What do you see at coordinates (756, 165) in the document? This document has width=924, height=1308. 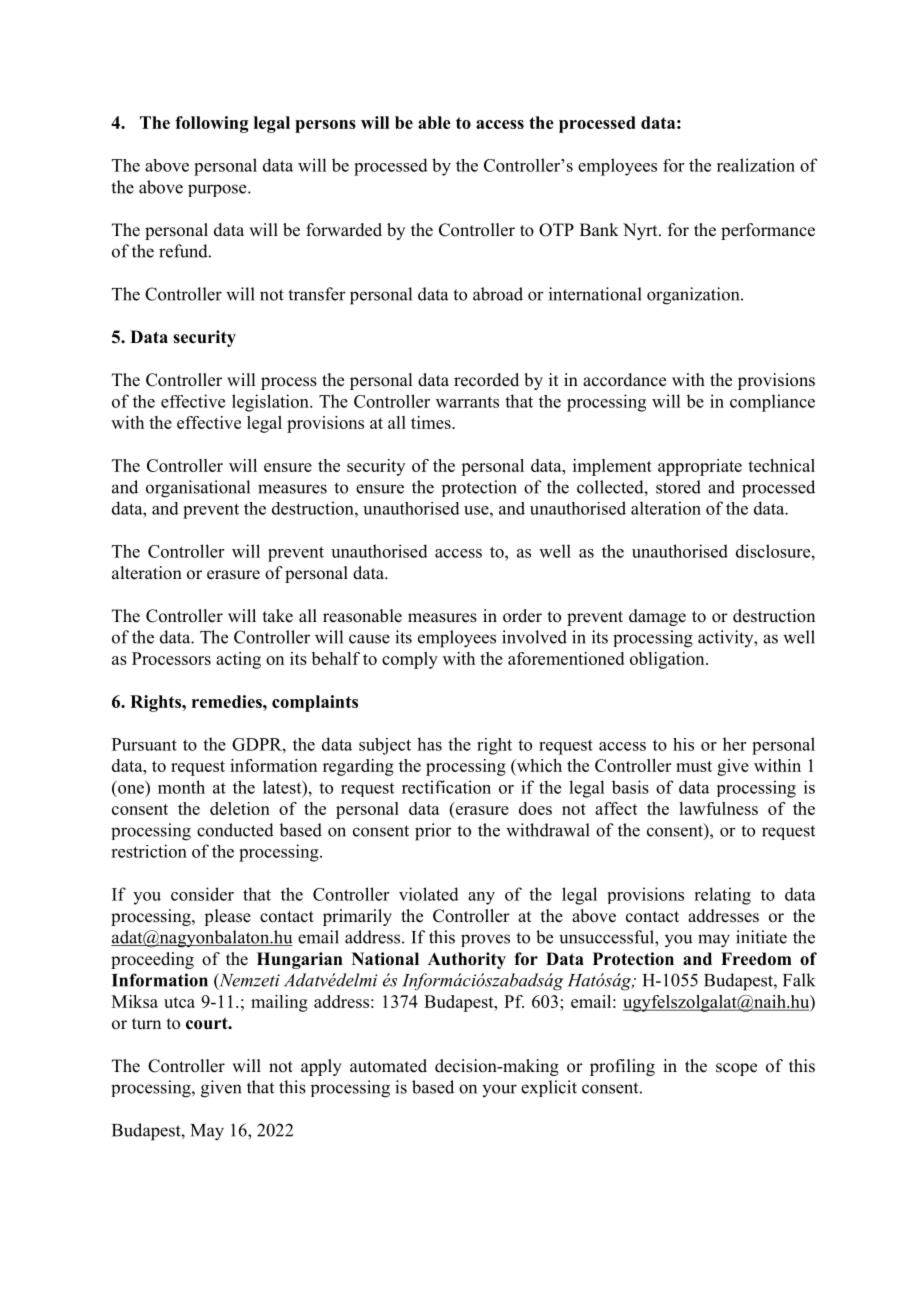 I see `realization` at bounding box center [756, 165].
